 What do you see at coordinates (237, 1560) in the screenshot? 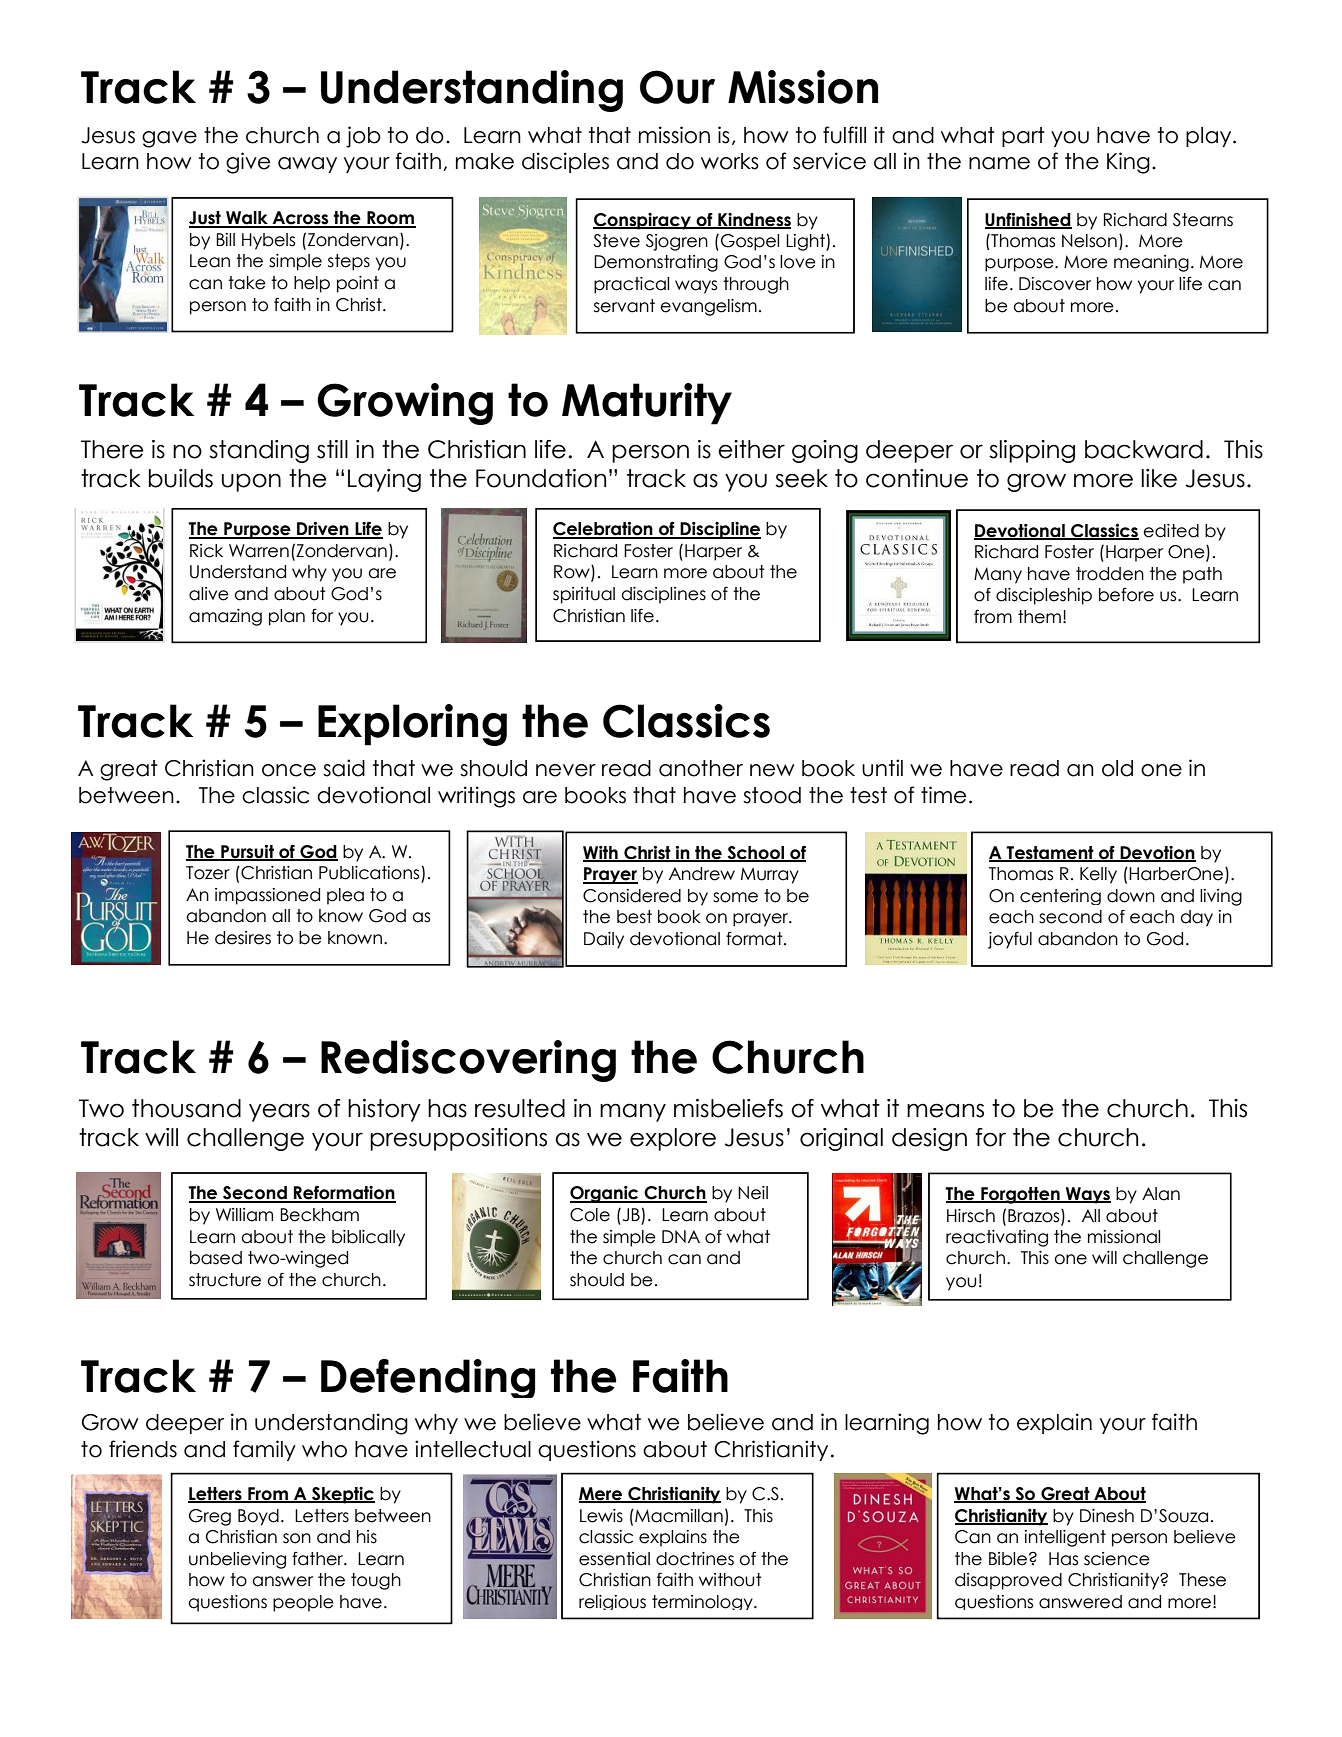
I see `unbelieving` at bounding box center [237, 1560].
